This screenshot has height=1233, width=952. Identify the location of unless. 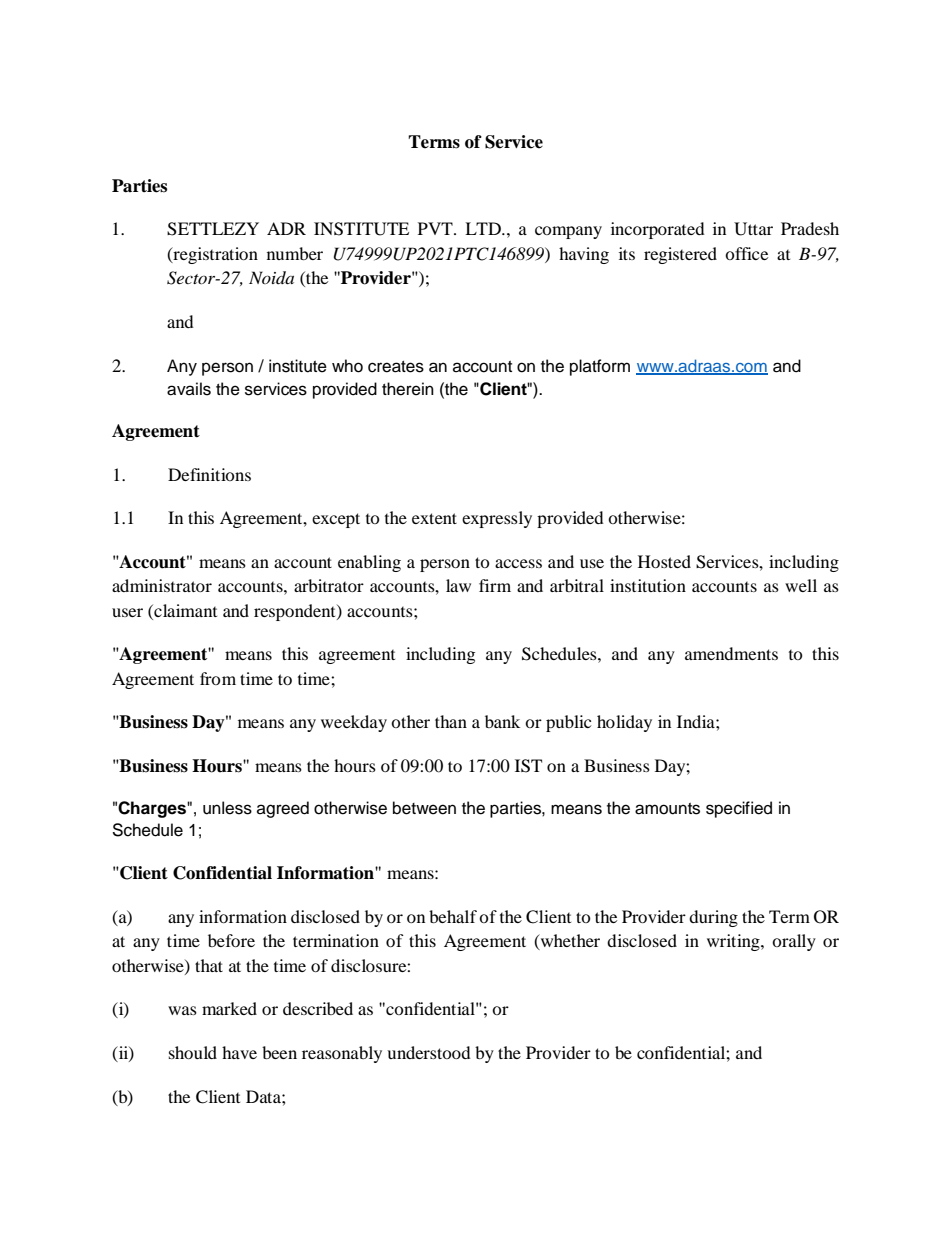
(227, 808).
